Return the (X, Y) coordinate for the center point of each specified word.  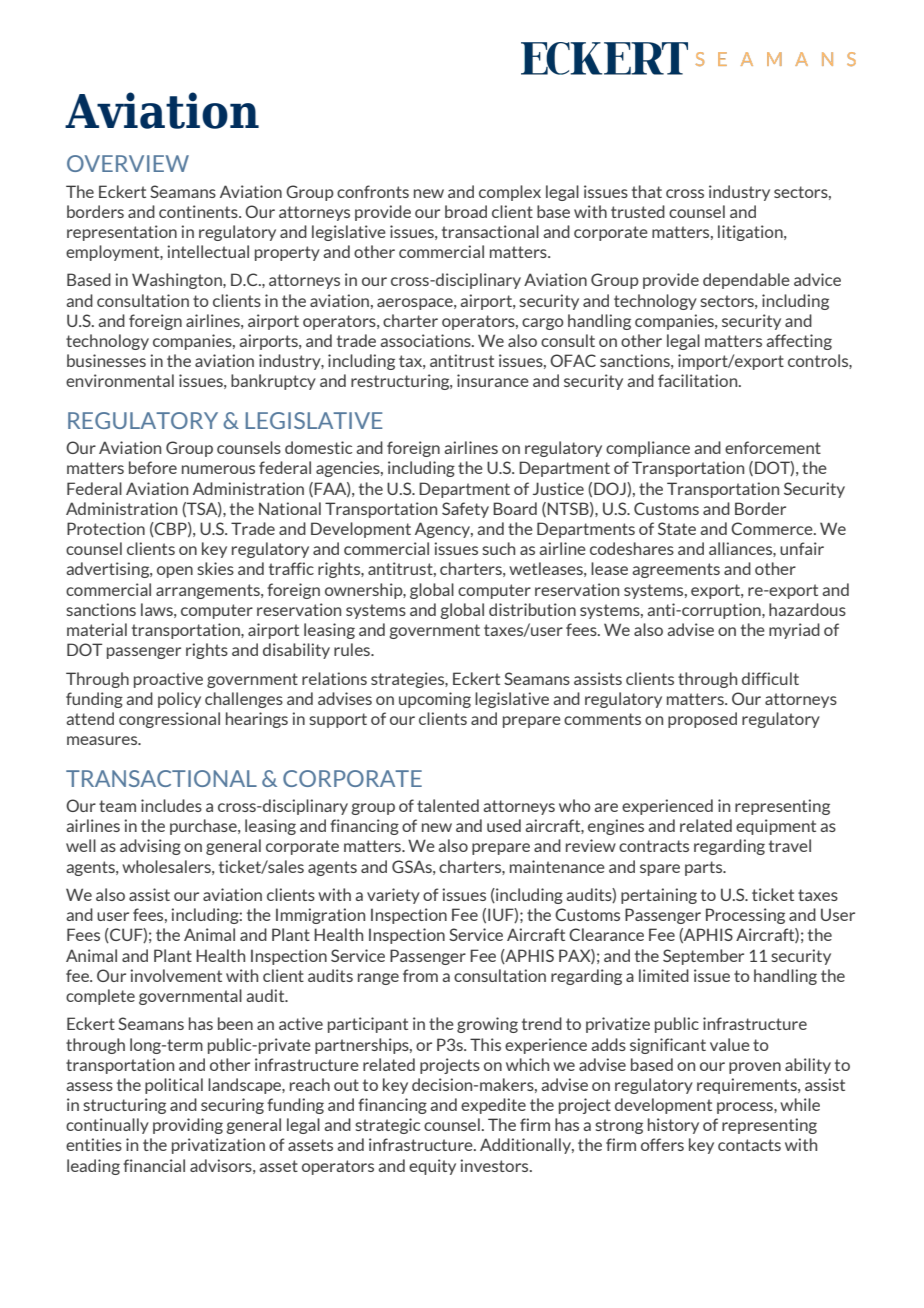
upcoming (435, 700)
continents (199, 211)
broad (466, 211)
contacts (749, 1145)
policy (179, 700)
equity (432, 1167)
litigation (751, 233)
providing (188, 1126)
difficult (770, 678)
